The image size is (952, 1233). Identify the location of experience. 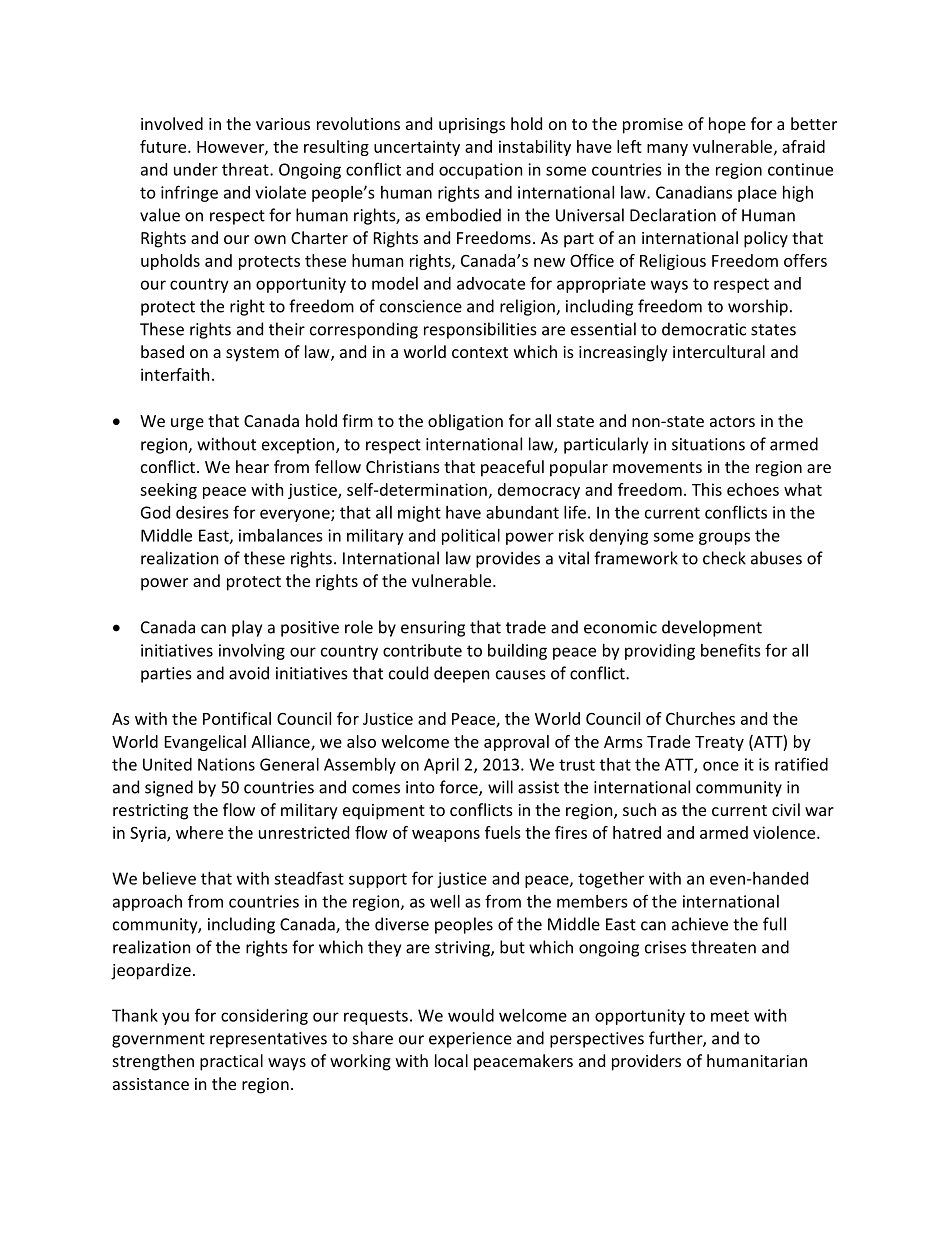
(470, 1040).
